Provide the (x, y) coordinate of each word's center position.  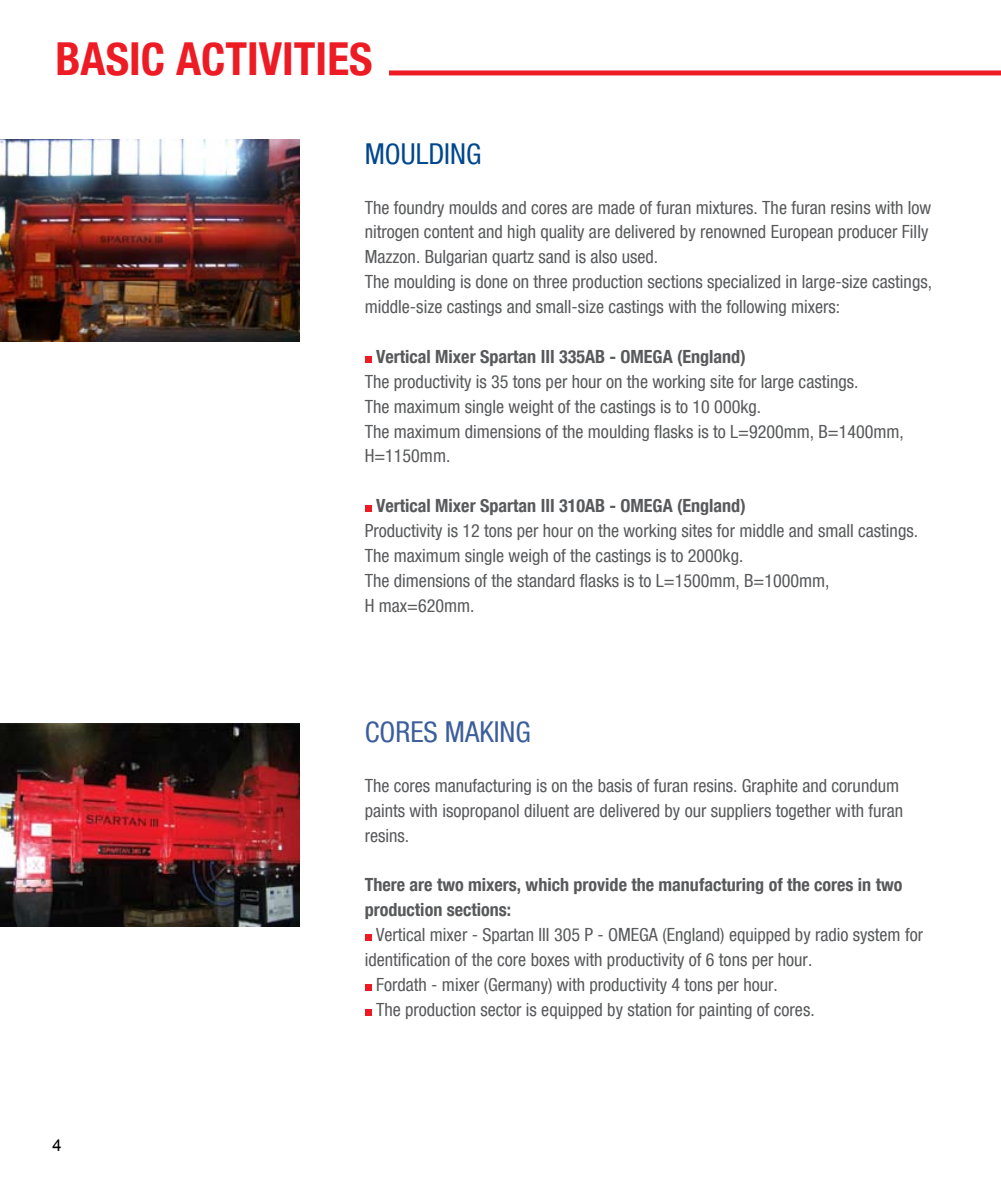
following (756, 308)
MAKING (488, 732)
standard (546, 581)
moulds (473, 208)
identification (407, 960)
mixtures (726, 208)
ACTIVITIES (274, 59)
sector (501, 1010)
